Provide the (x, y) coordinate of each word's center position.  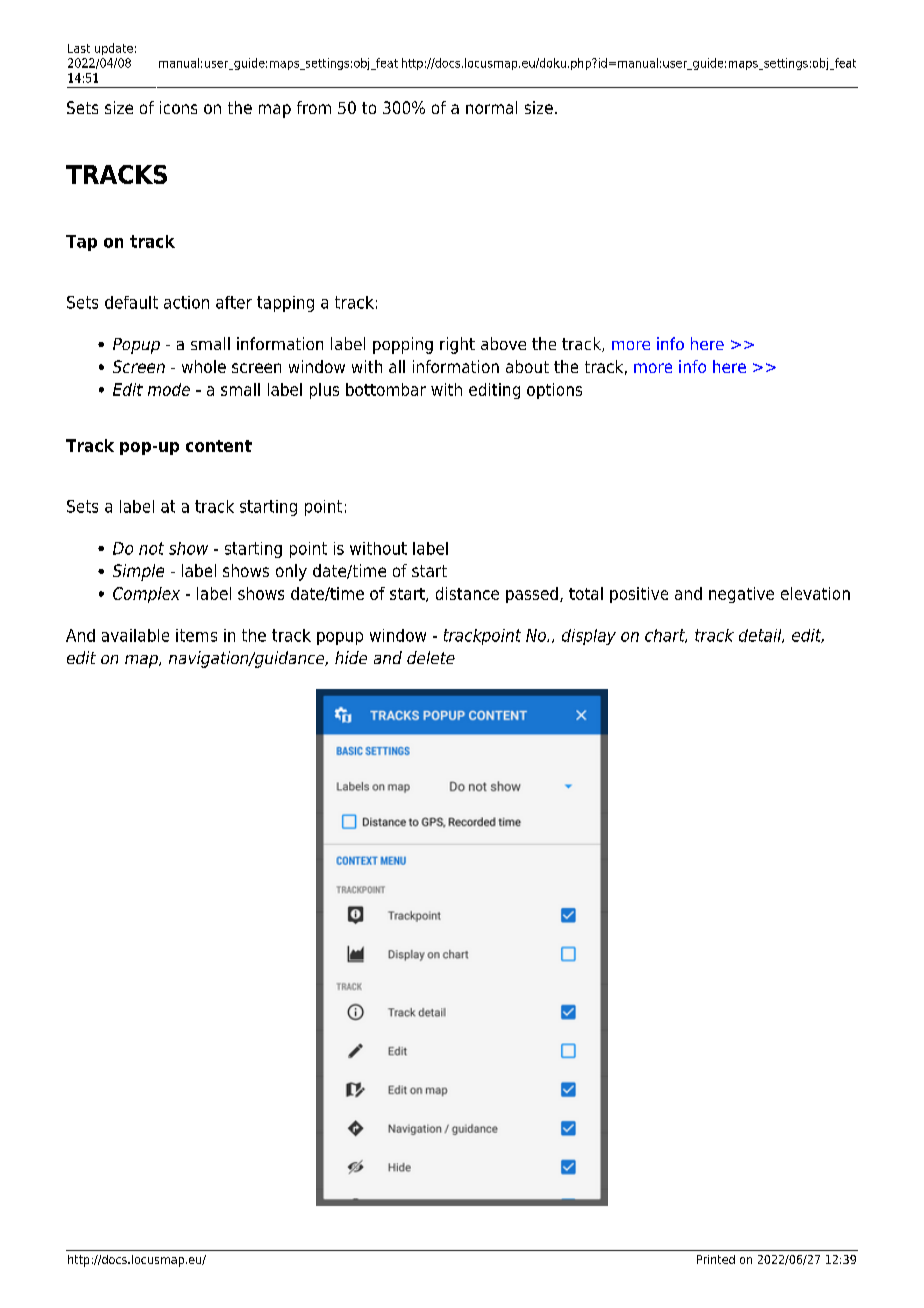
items (196, 635)
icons (178, 107)
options (554, 391)
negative (741, 595)
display (589, 637)
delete (431, 657)
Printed (716, 1259)
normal (491, 107)
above (503, 343)
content (219, 446)
